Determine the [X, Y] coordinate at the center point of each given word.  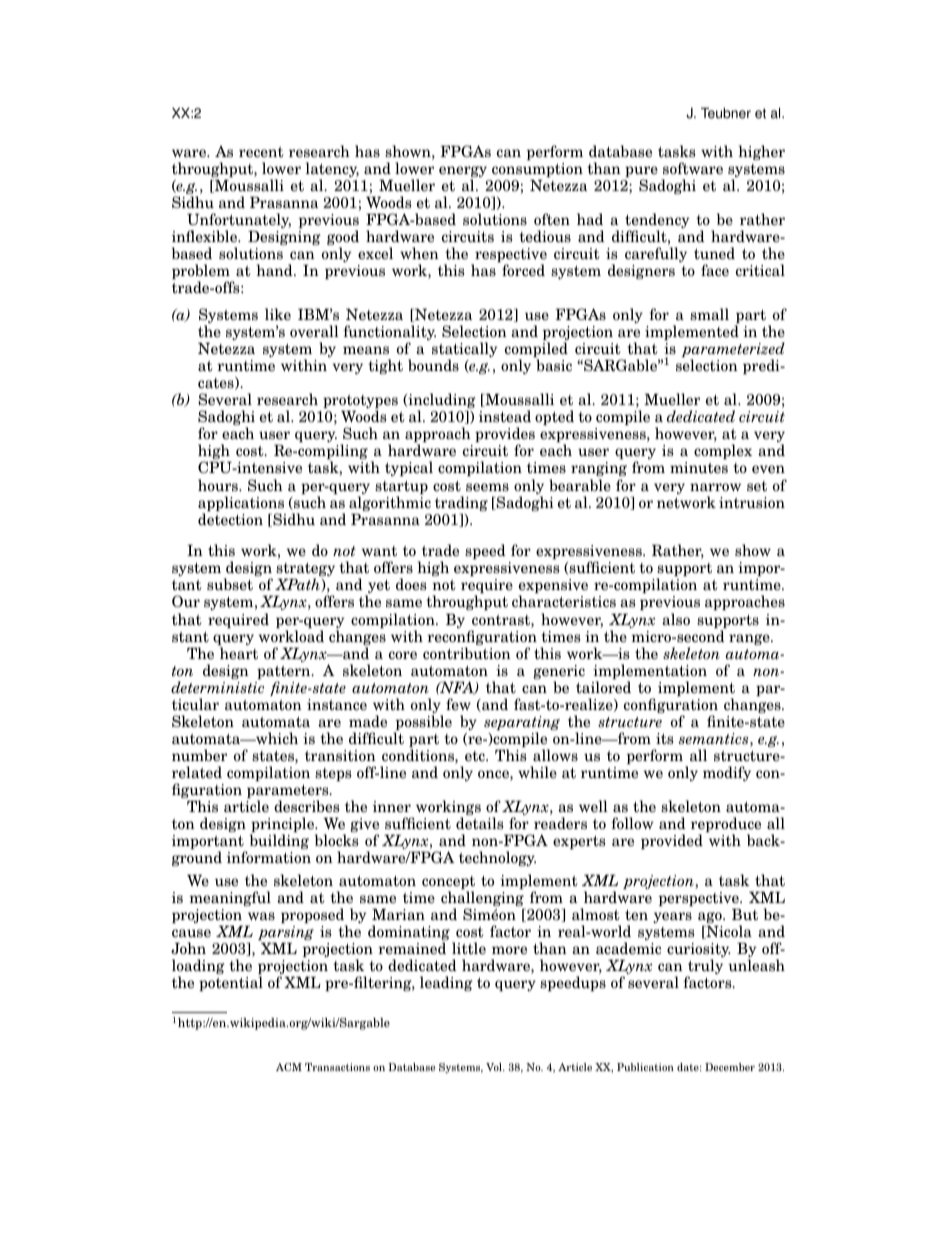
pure [641, 173]
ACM [289, 1067]
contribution [467, 653]
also [676, 619]
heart [239, 653]
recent [261, 152]
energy [463, 173]
